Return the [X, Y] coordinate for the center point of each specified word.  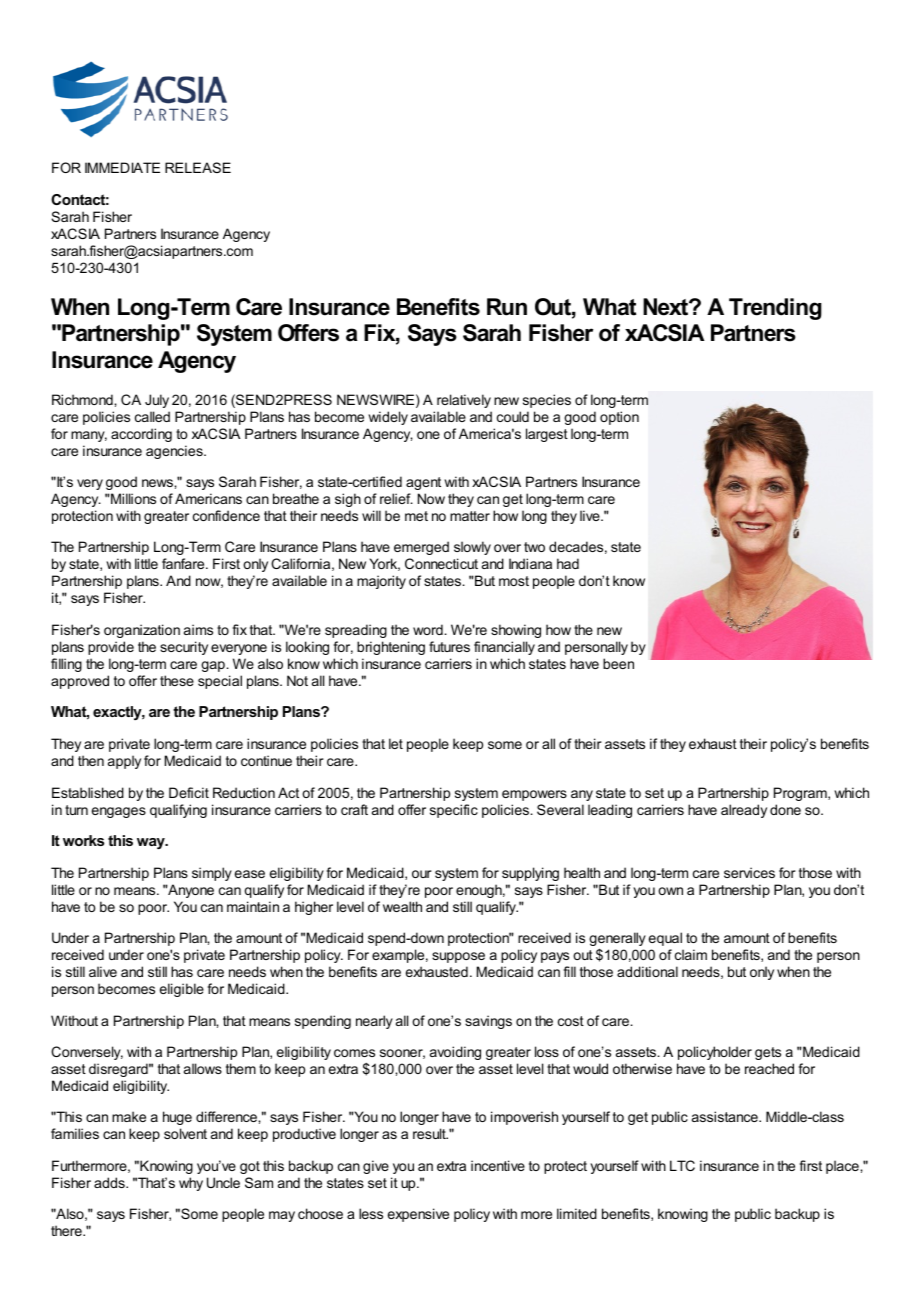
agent [423, 483]
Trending [775, 309]
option [619, 418]
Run [507, 307]
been [618, 663]
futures [449, 646]
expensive [418, 1215]
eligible [182, 990]
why [191, 1184]
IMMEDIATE [122, 167]
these [177, 680]
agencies [175, 452]
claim [691, 954]
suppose [458, 957]
